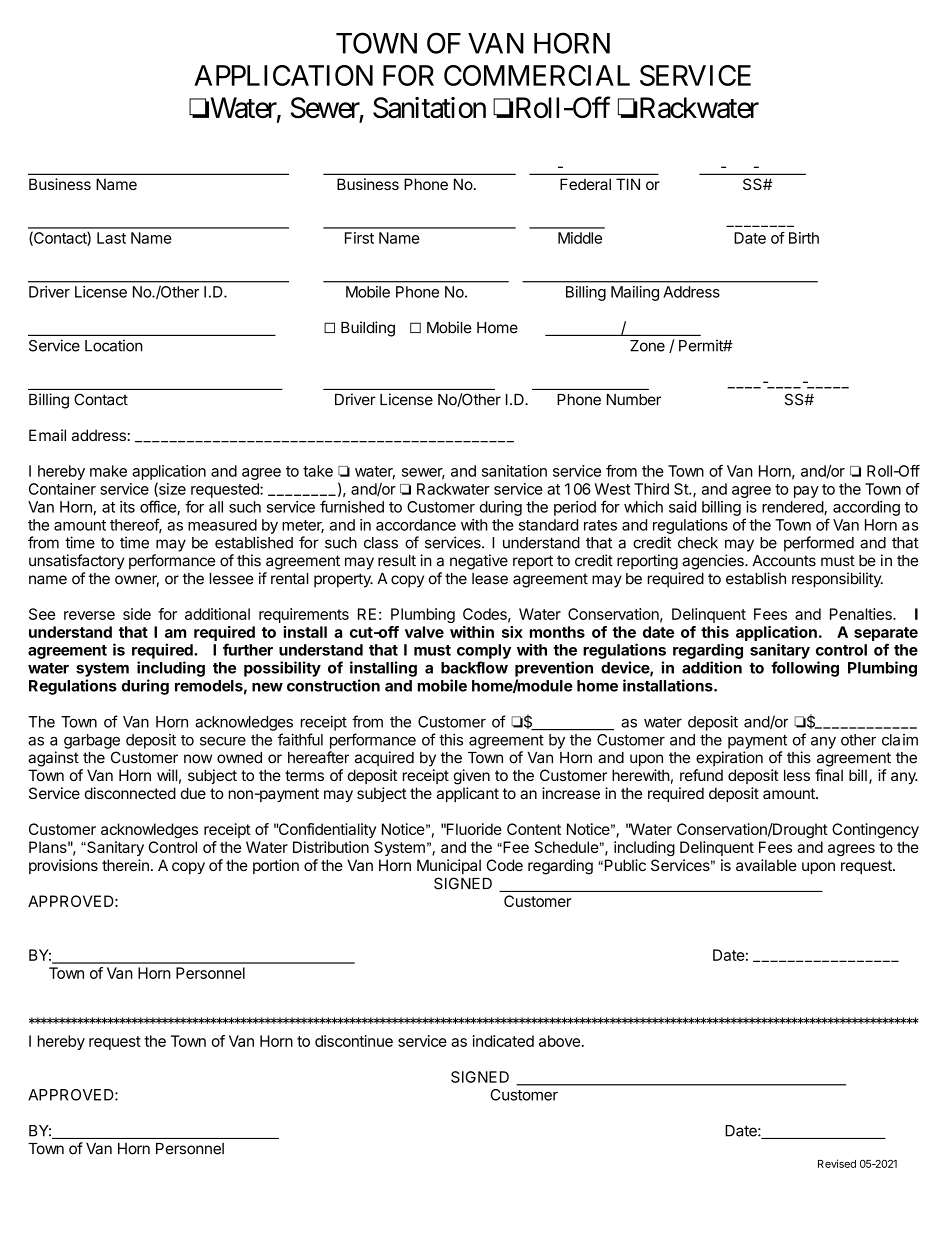 This screenshot has width=952, height=1233. I want to click on Penalties, so click(862, 614).
